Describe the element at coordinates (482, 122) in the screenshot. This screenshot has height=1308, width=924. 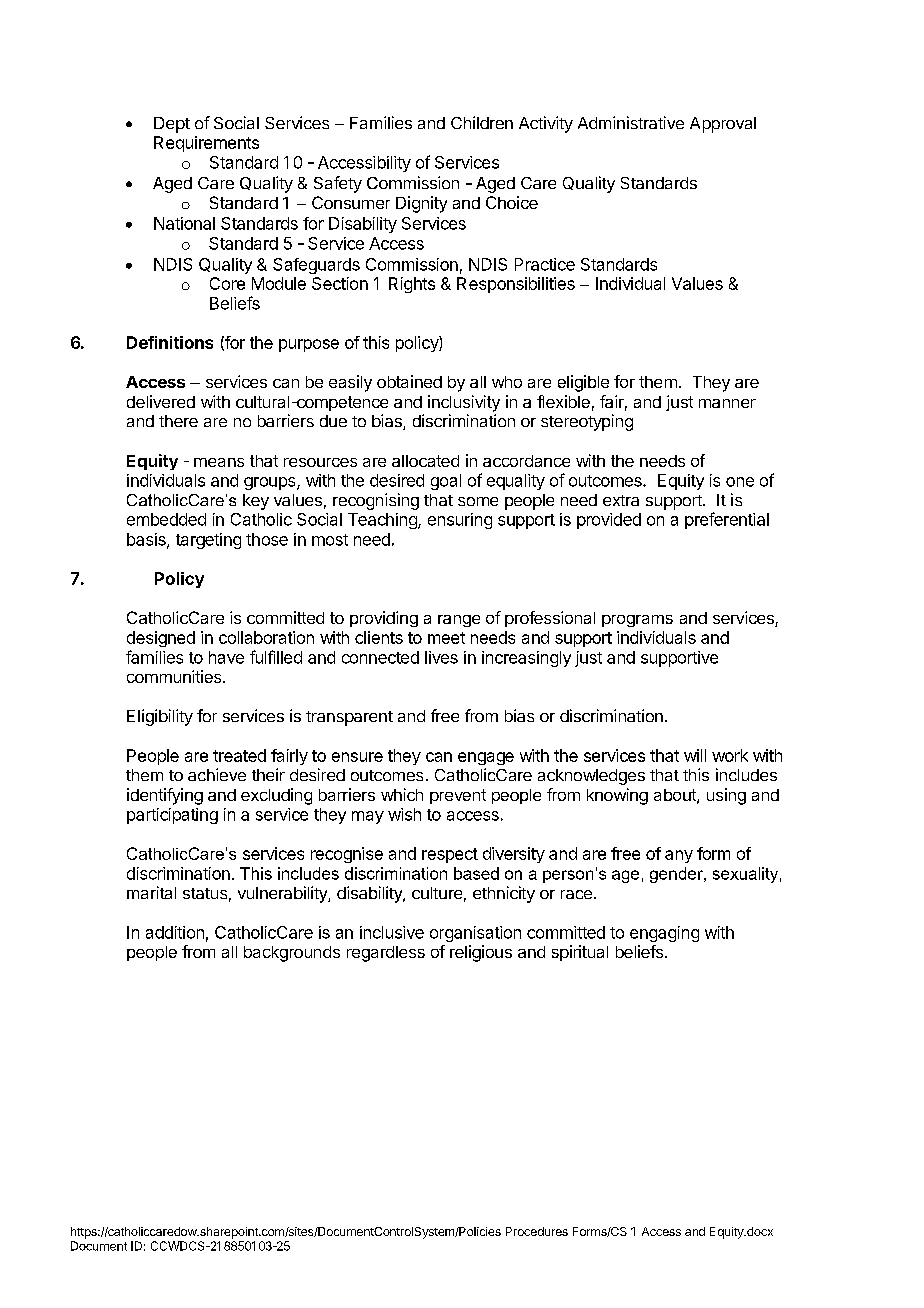
I see `Children` at that location.
